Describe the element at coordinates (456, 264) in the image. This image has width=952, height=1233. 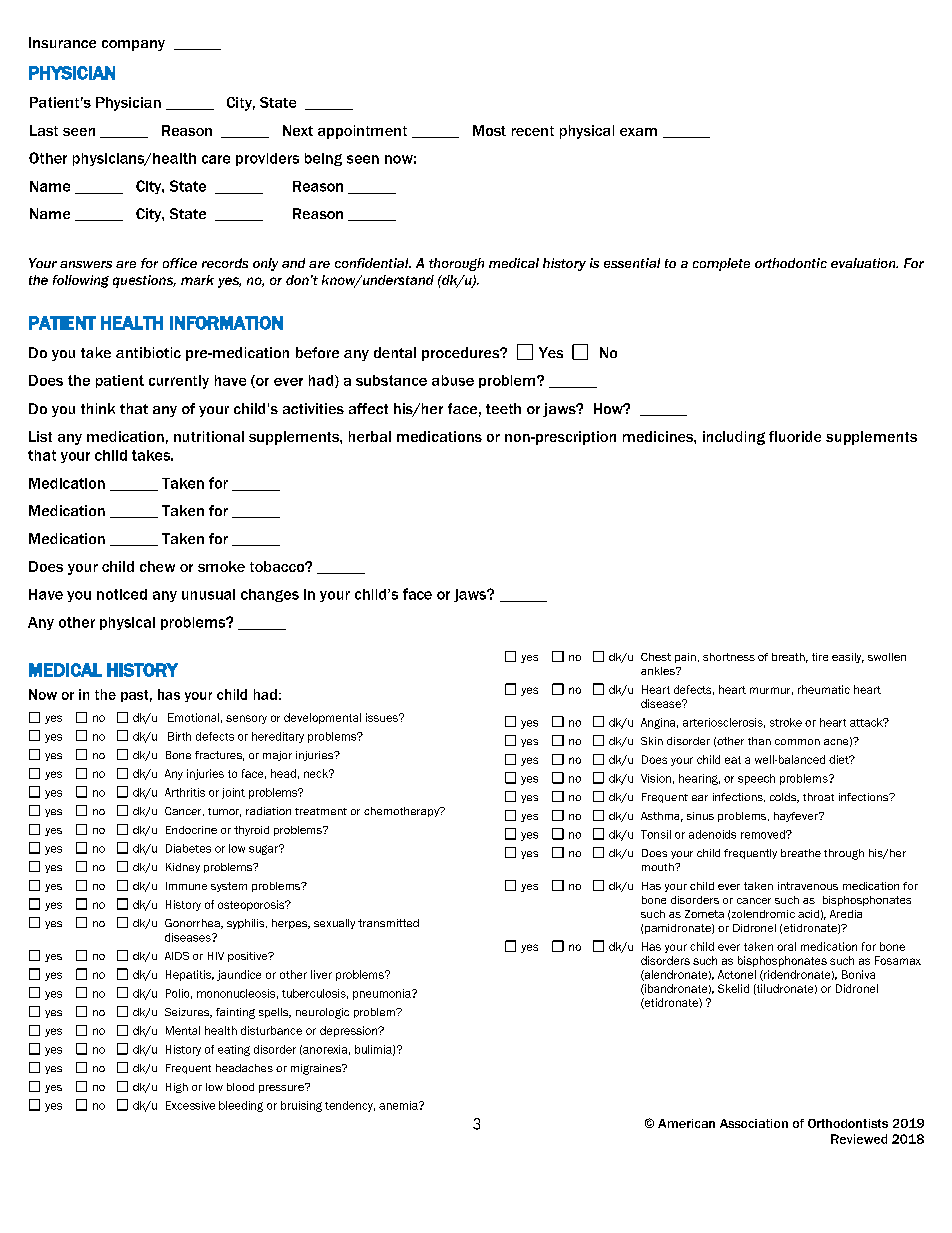
I see `thorough` at that location.
